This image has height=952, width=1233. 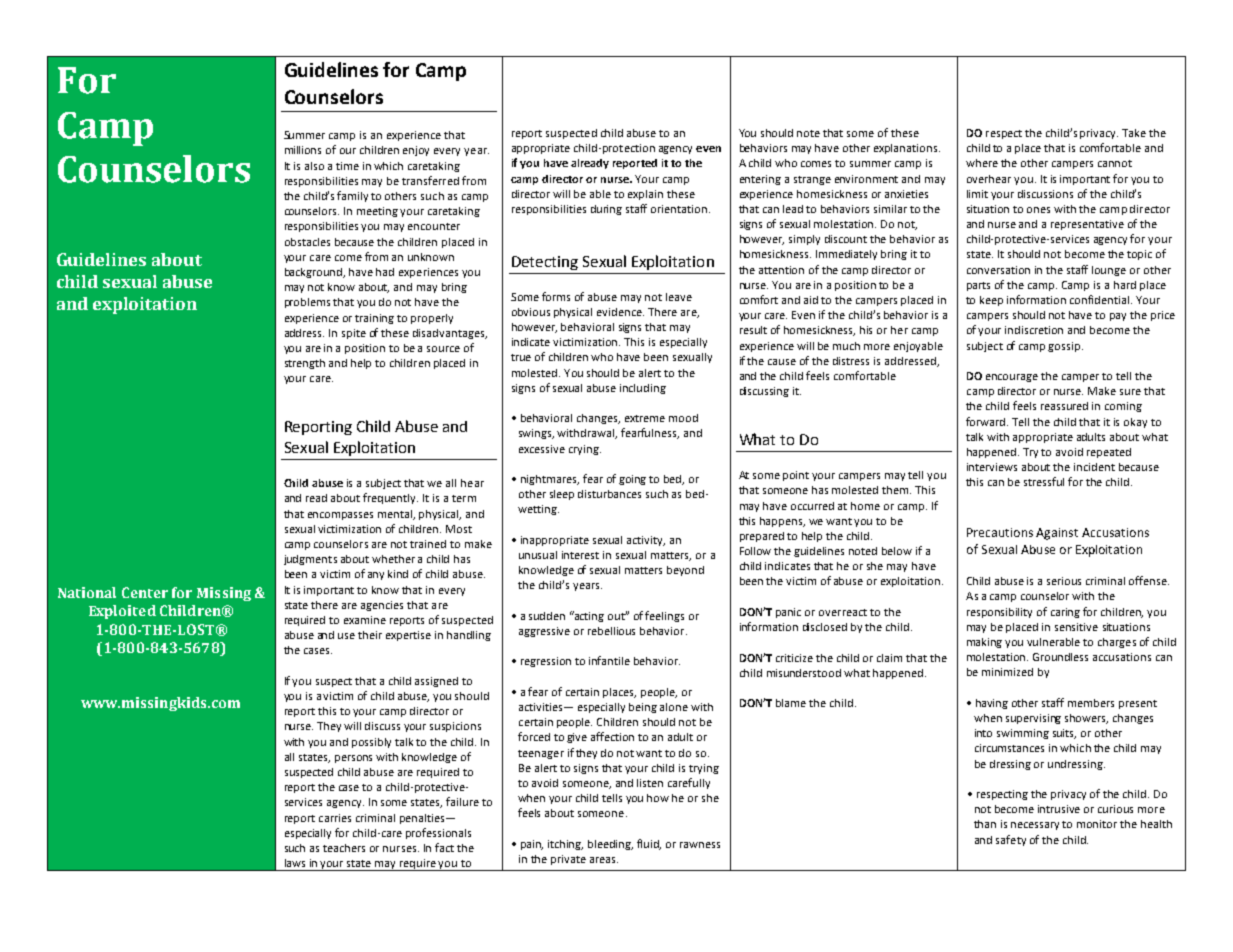 I want to click on Center, so click(x=145, y=592).
